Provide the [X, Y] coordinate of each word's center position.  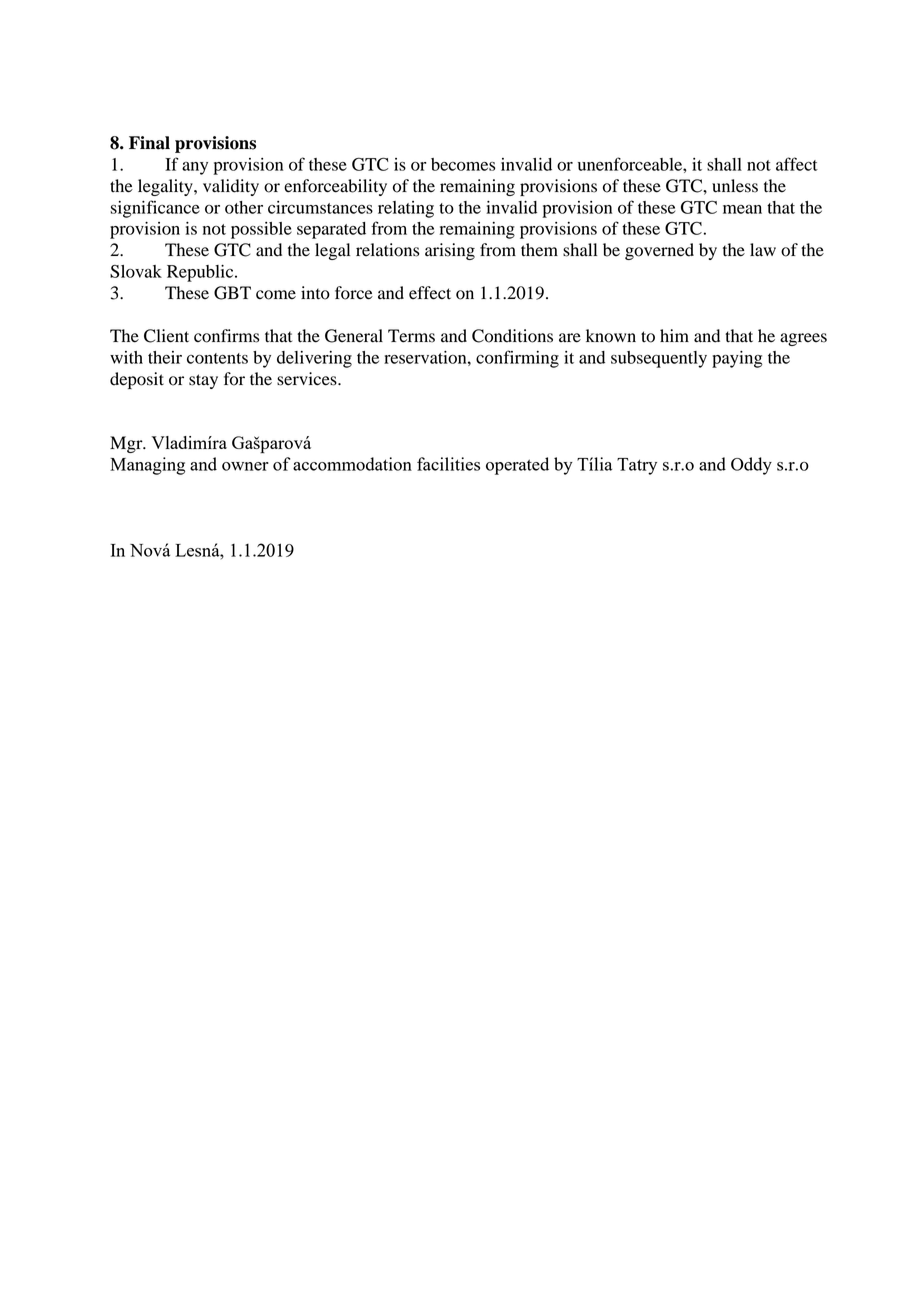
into [315, 293]
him [674, 335]
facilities [448, 464]
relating [406, 209]
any [195, 168]
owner [245, 466]
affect [797, 164]
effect [430, 293]
